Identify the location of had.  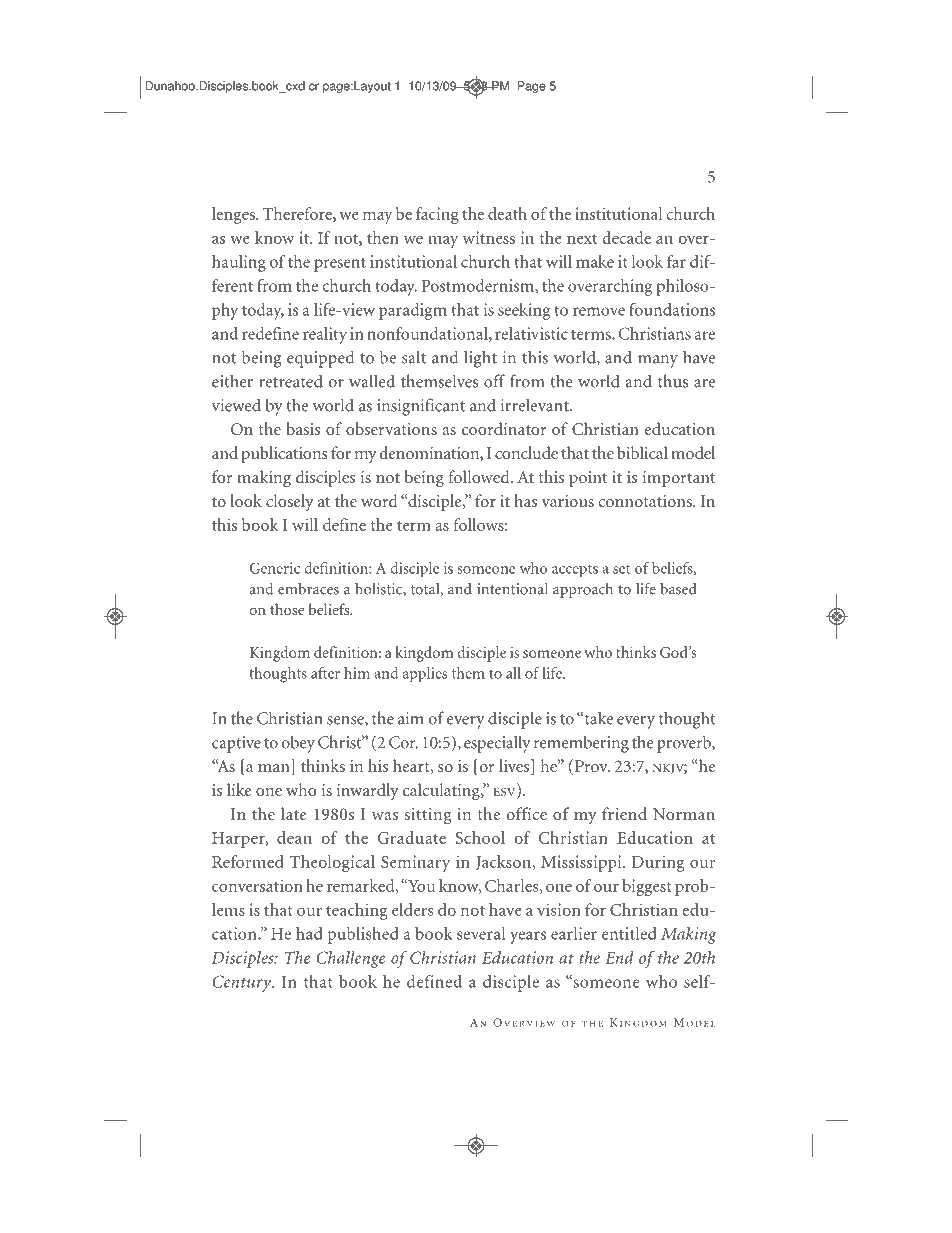
(309, 933).
